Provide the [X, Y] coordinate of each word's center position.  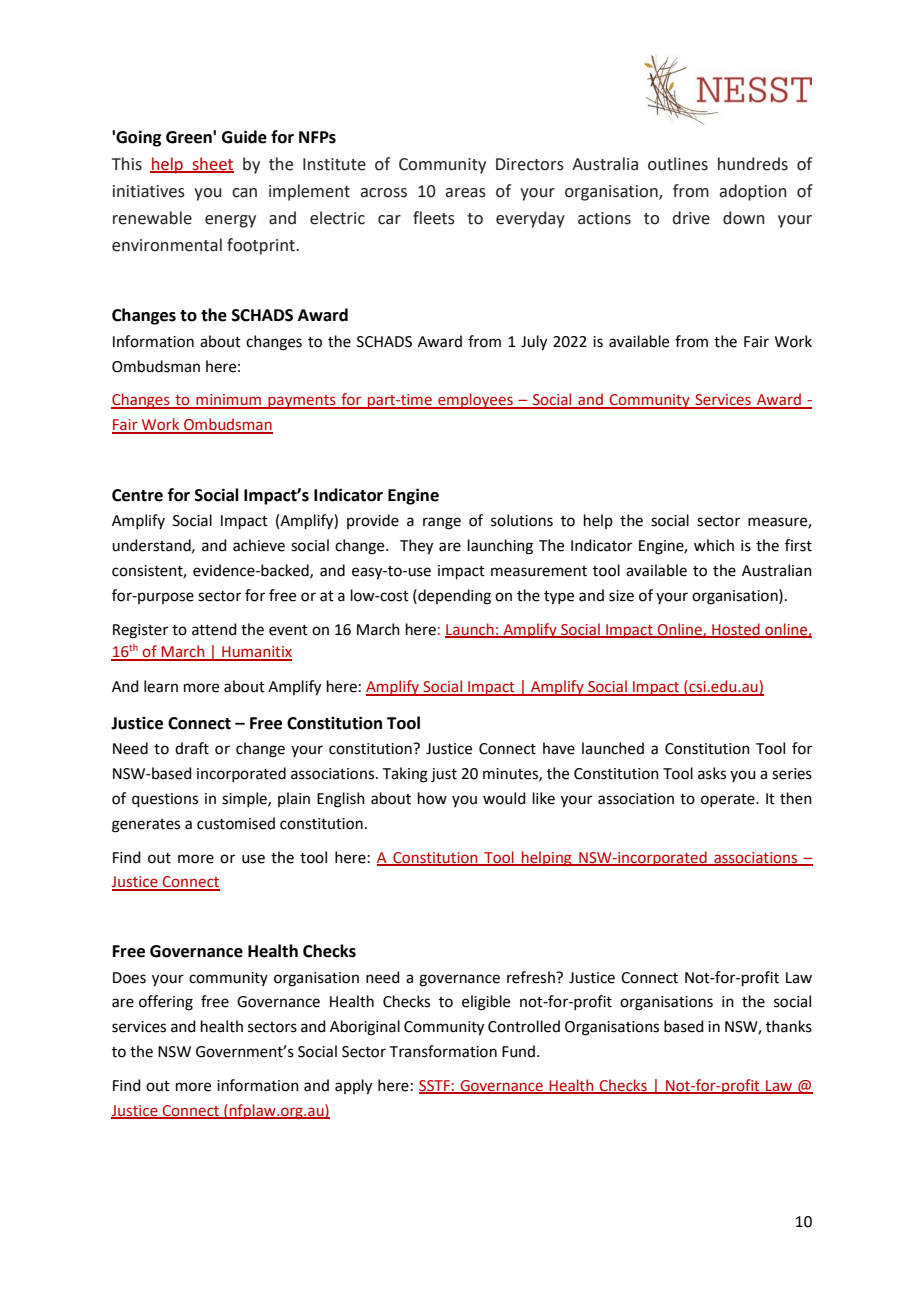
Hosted [736, 630]
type [559, 598]
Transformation [443, 1051]
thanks [789, 1026]
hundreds [753, 164]
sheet [212, 164]
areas [465, 193]
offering [166, 1003]
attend [214, 629]
